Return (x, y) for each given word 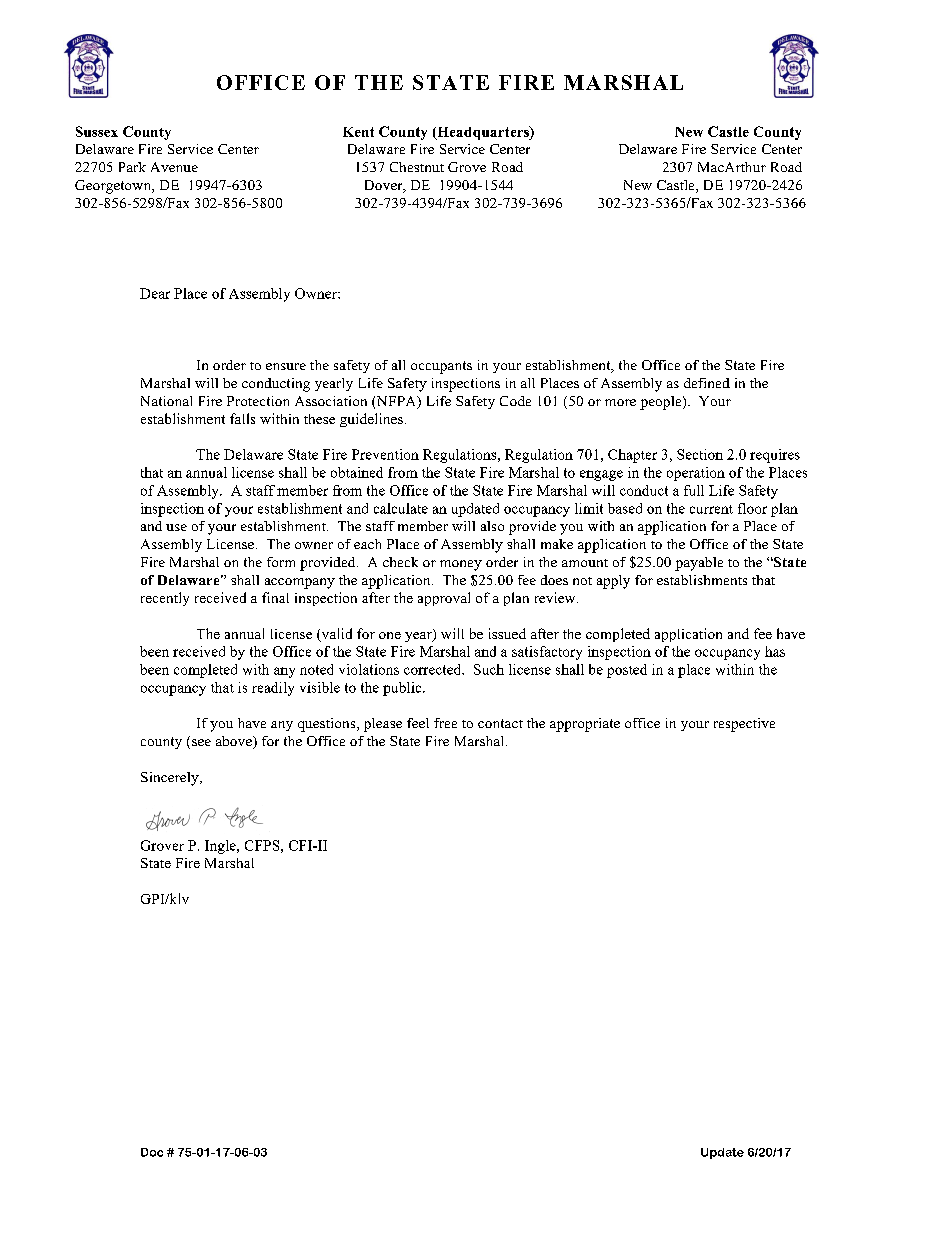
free (445, 723)
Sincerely (171, 779)
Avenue (174, 167)
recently (165, 599)
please (383, 725)
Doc (152, 1152)
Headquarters (483, 133)
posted (627, 671)
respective (744, 725)
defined (707, 383)
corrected (434, 669)
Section (700, 454)
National (166, 401)
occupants (441, 367)
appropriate (585, 725)
